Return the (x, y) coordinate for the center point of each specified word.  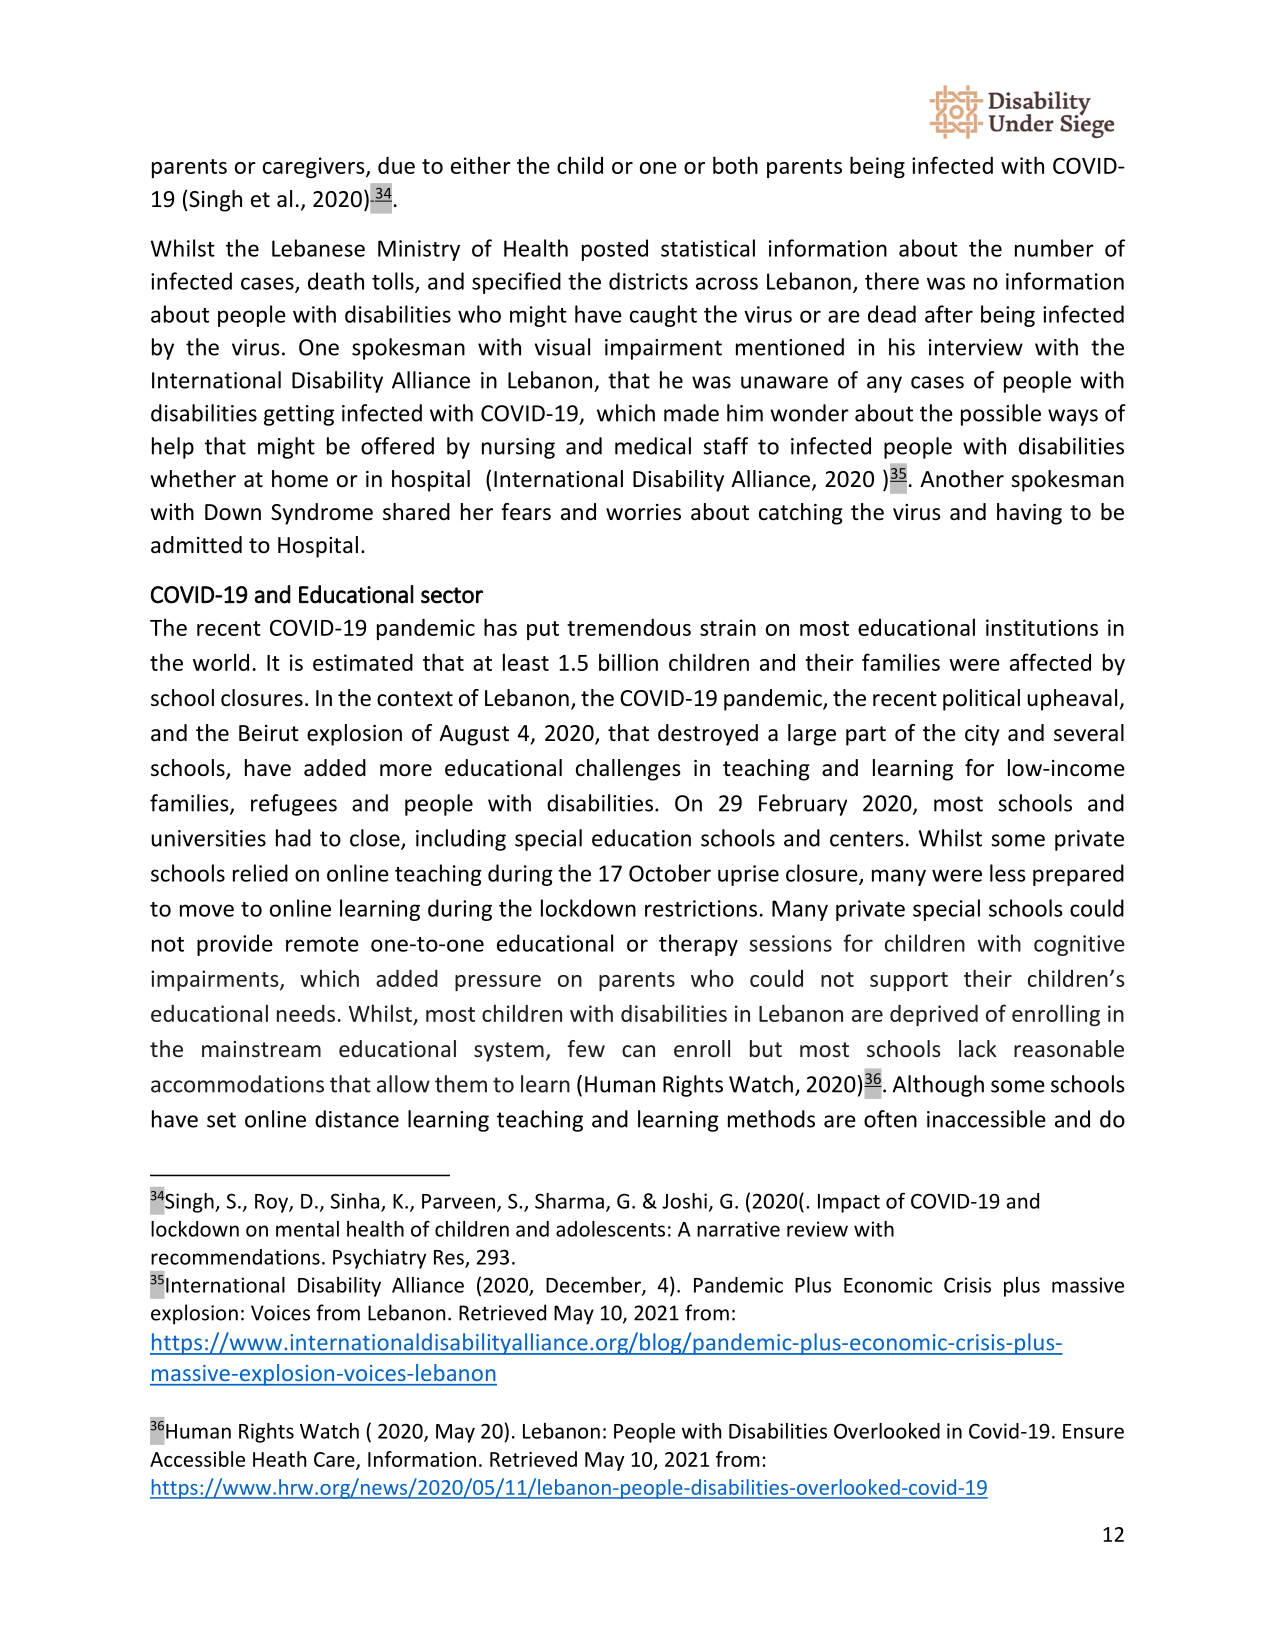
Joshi (684, 1201)
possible (1001, 415)
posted (615, 250)
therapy (698, 945)
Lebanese (318, 248)
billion (628, 662)
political (981, 700)
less (1008, 873)
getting (299, 415)
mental (307, 1229)
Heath (279, 1459)
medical (653, 446)
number (1054, 248)
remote (322, 944)
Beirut (269, 733)
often (890, 1119)
